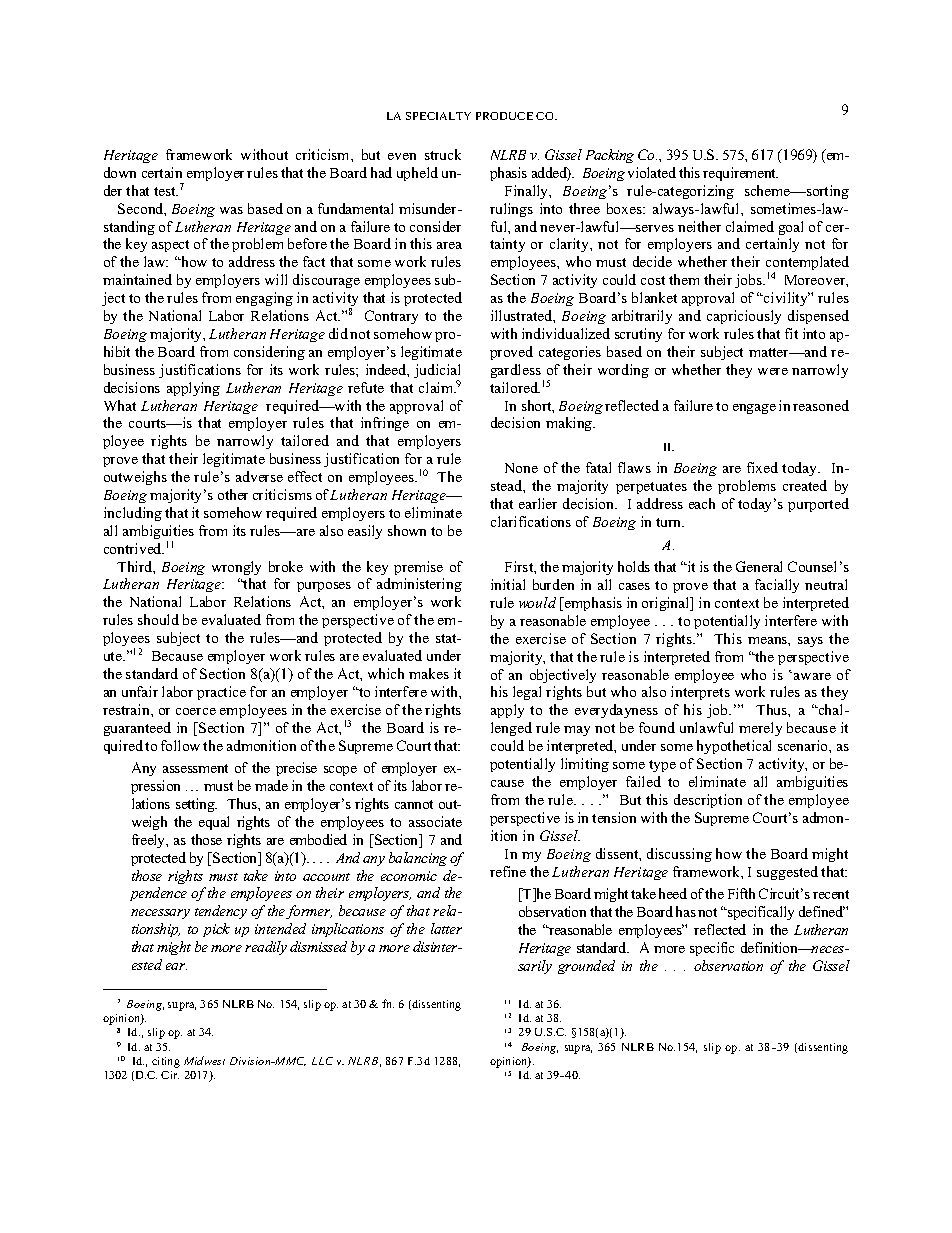  I want to click on defined, so click(822, 911).
